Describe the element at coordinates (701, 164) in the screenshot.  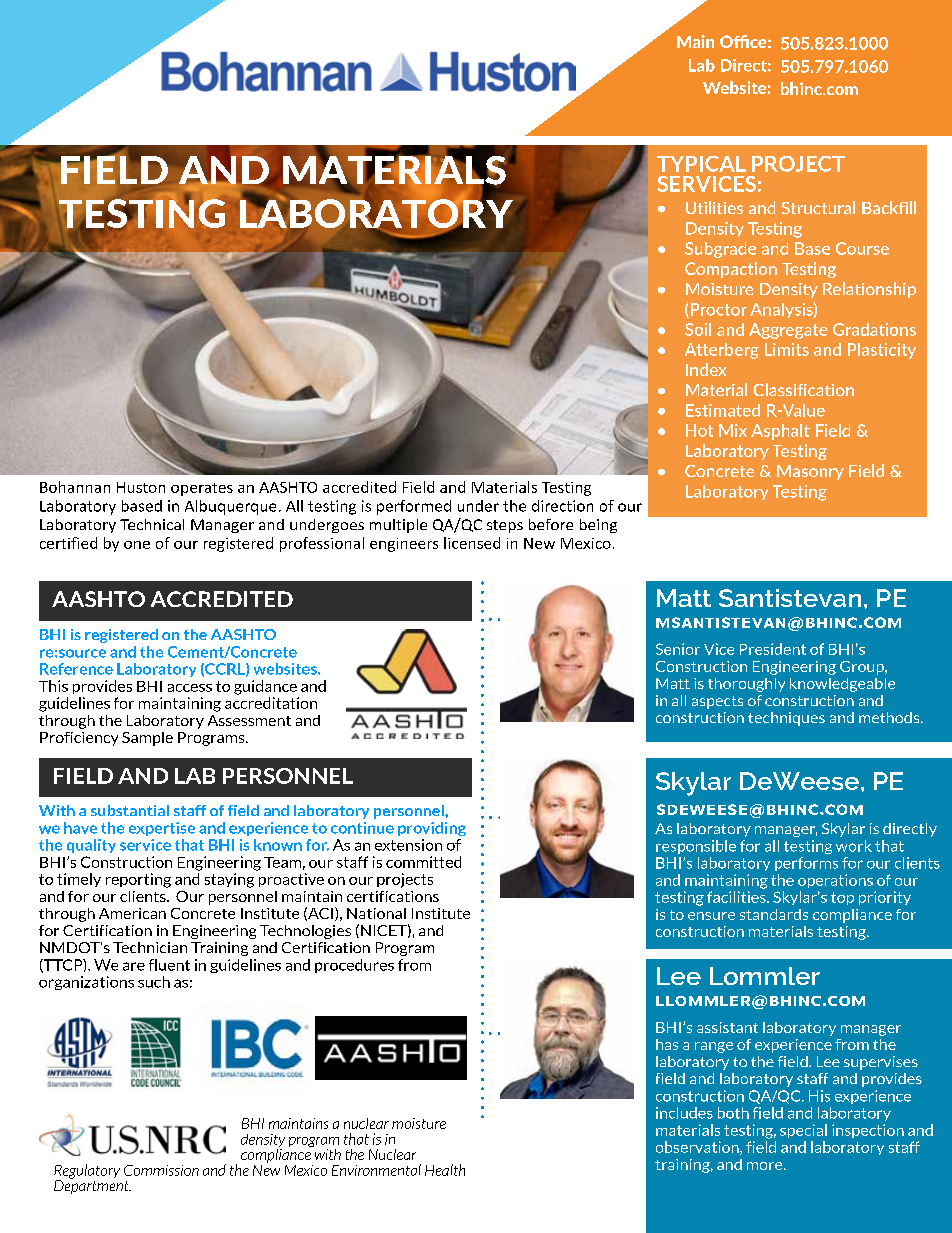
I see `TYPICAL` at that location.
